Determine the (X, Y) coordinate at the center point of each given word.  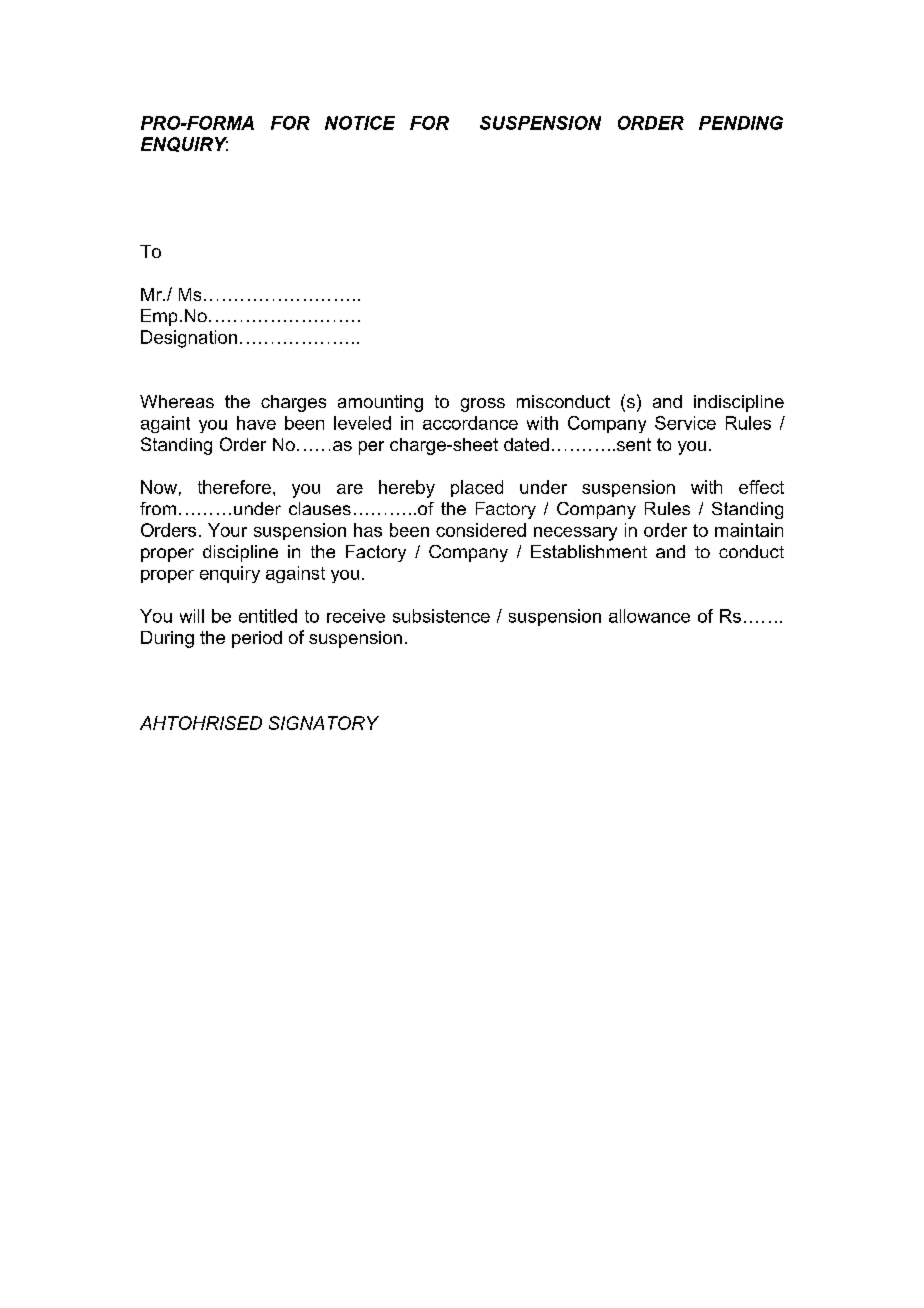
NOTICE (360, 123)
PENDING (741, 123)
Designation (189, 339)
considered (481, 530)
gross (483, 405)
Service (685, 423)
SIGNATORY (324, 723)
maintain (749, 530)
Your (227, 530)
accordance (470, 423)
